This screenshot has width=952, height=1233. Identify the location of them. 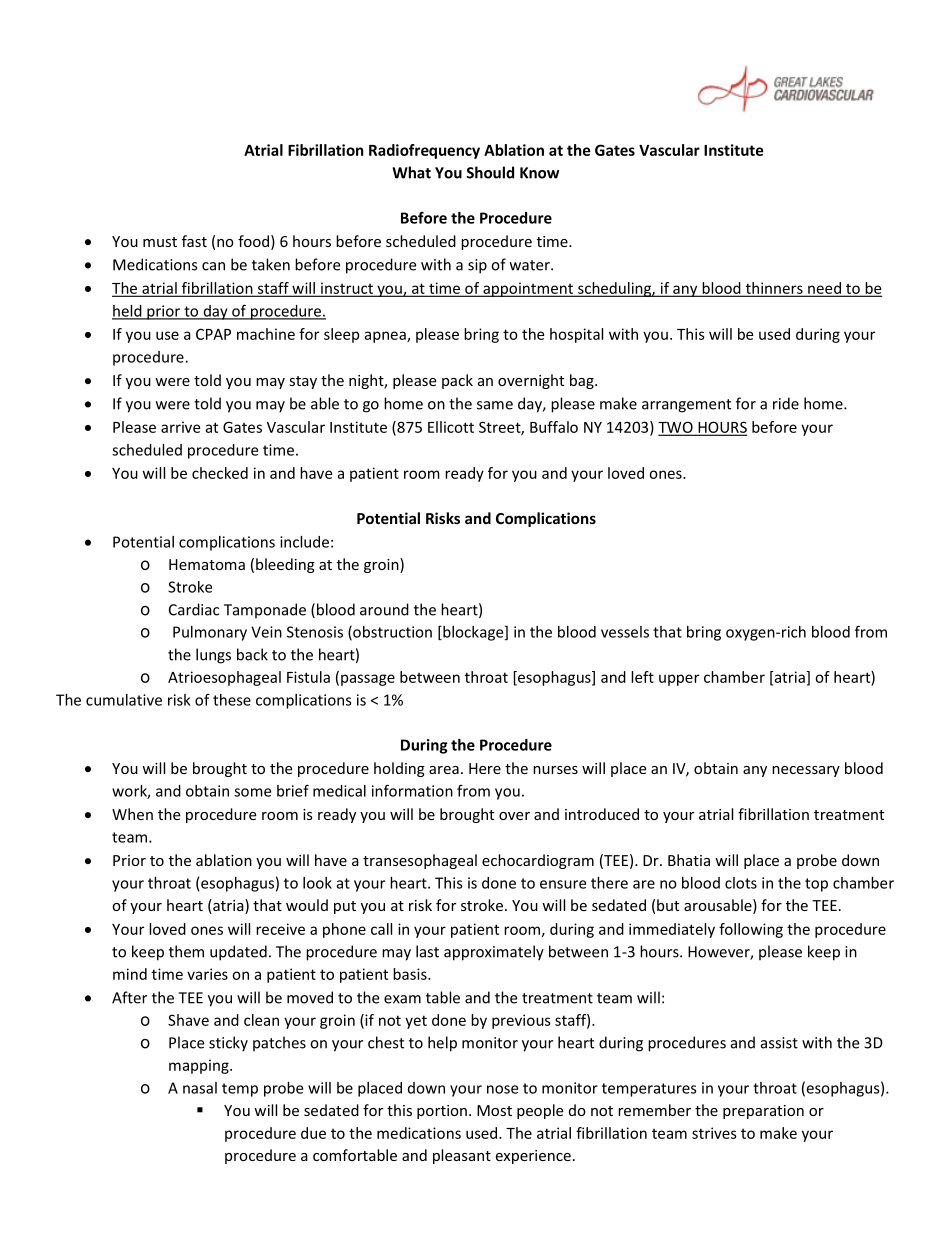
(186, 951).
